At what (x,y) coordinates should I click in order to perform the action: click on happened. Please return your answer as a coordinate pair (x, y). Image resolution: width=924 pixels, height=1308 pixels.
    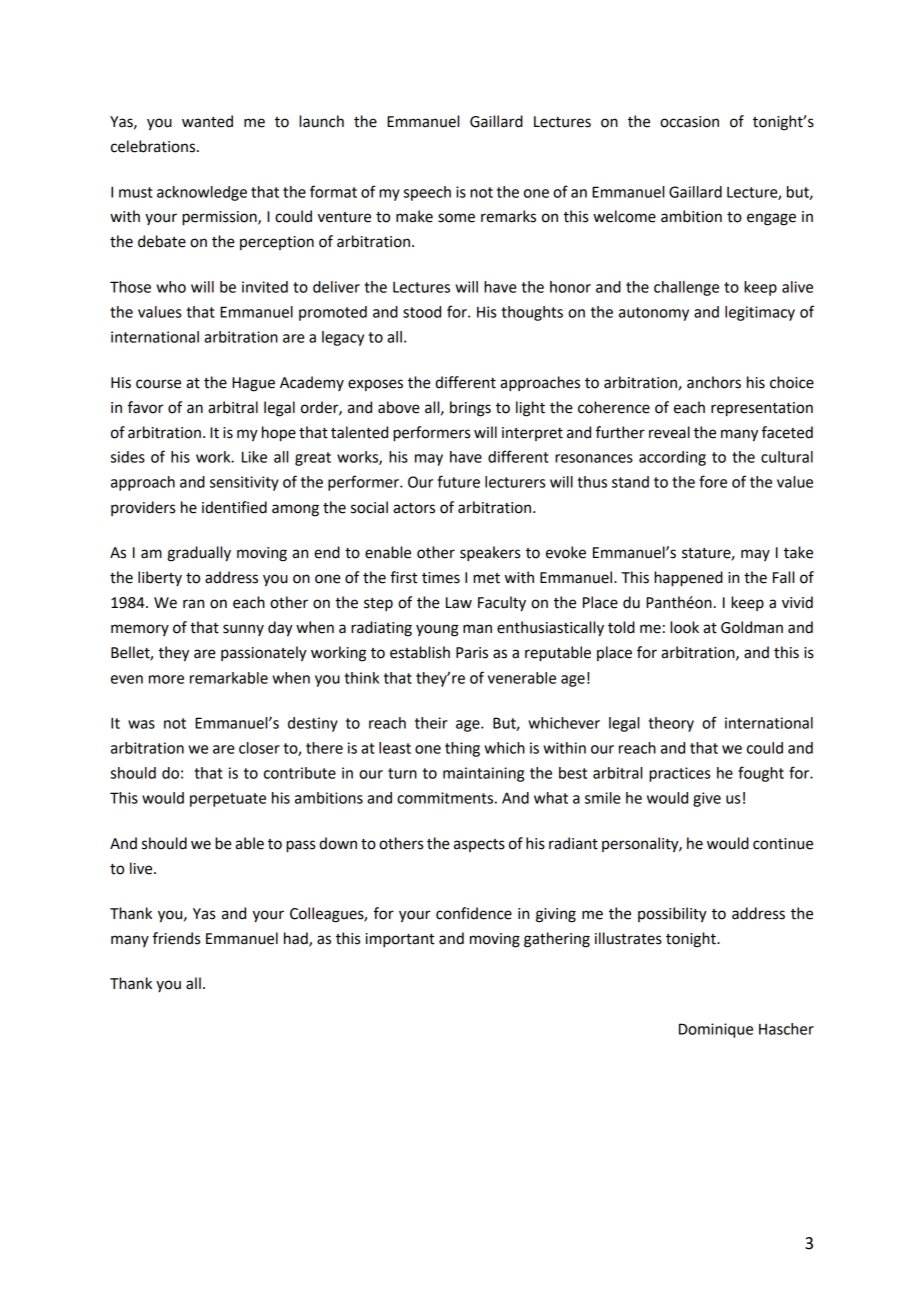
    Looking at the image, I should click on (688, 579).
